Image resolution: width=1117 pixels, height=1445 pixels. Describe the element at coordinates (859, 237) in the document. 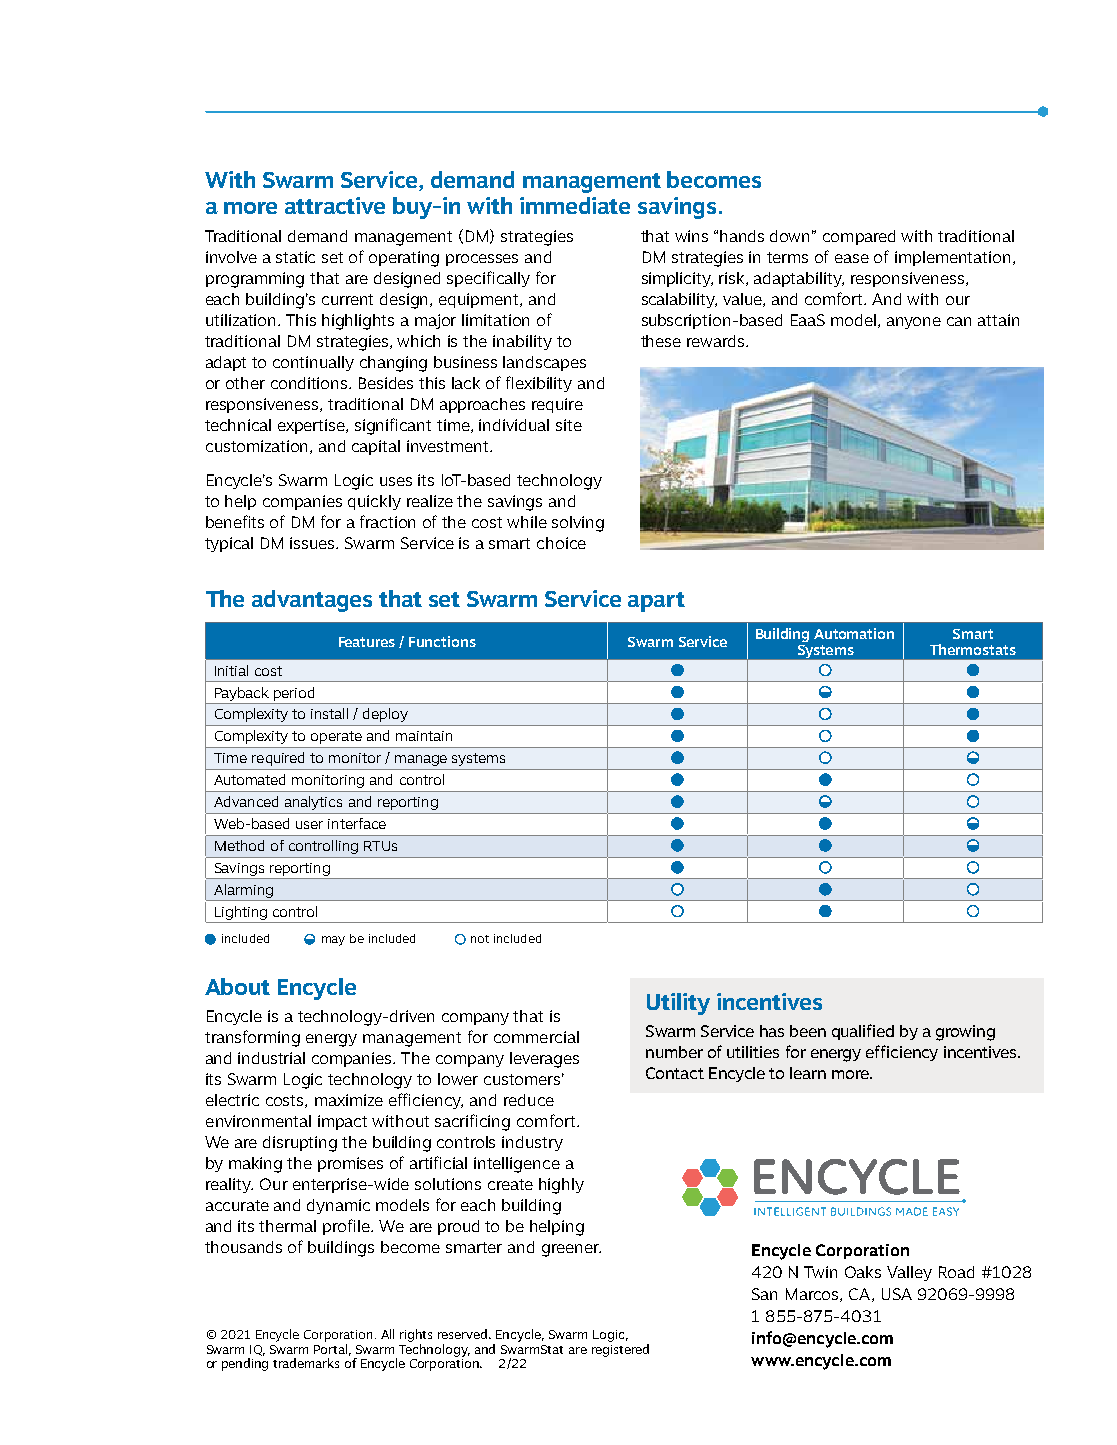

I see `compared` at that location.
